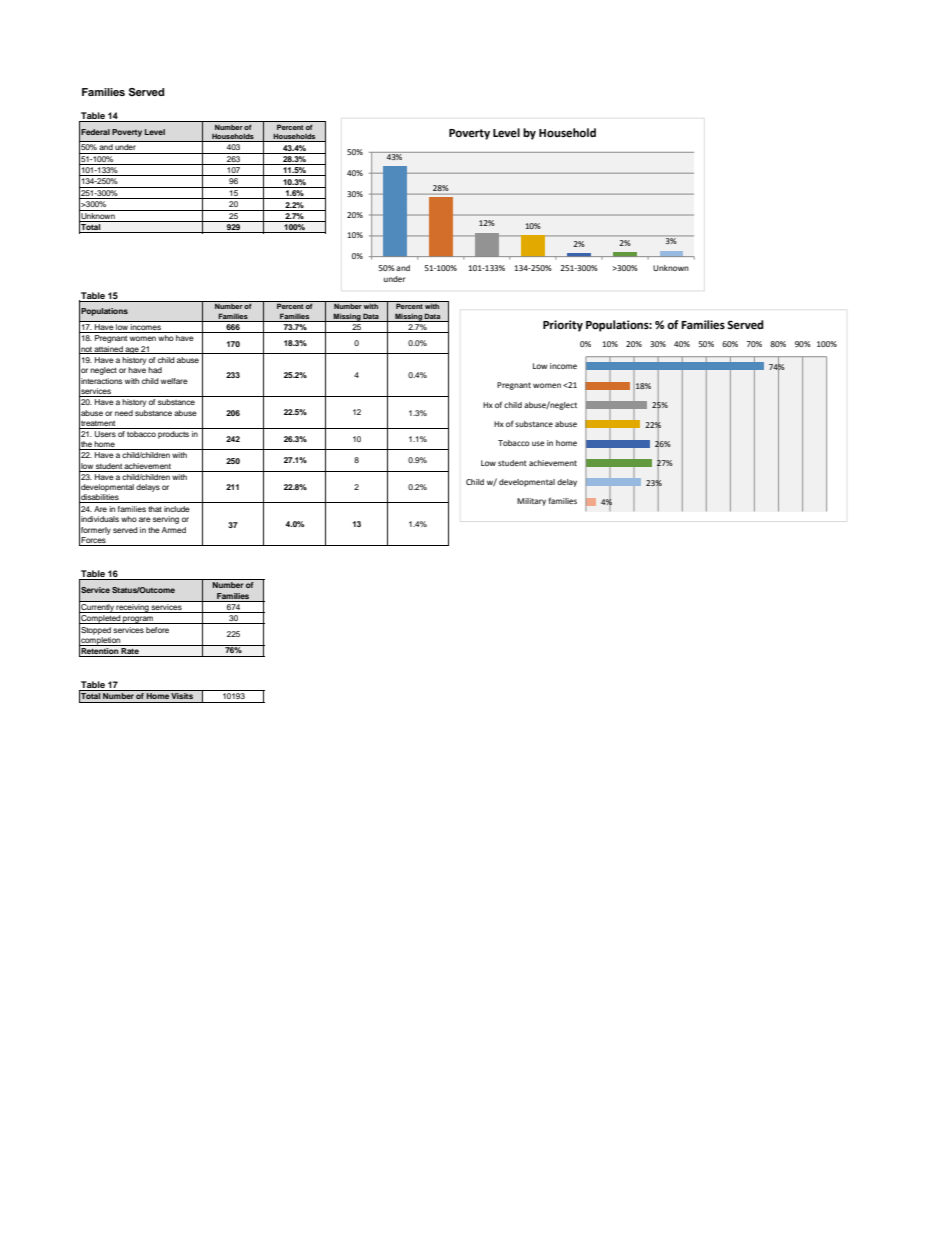 This image has width=952, height=1233. What do you see at coordinates (563, 326) in the image?
I see `Priority` at bounding box center [563, 326].
